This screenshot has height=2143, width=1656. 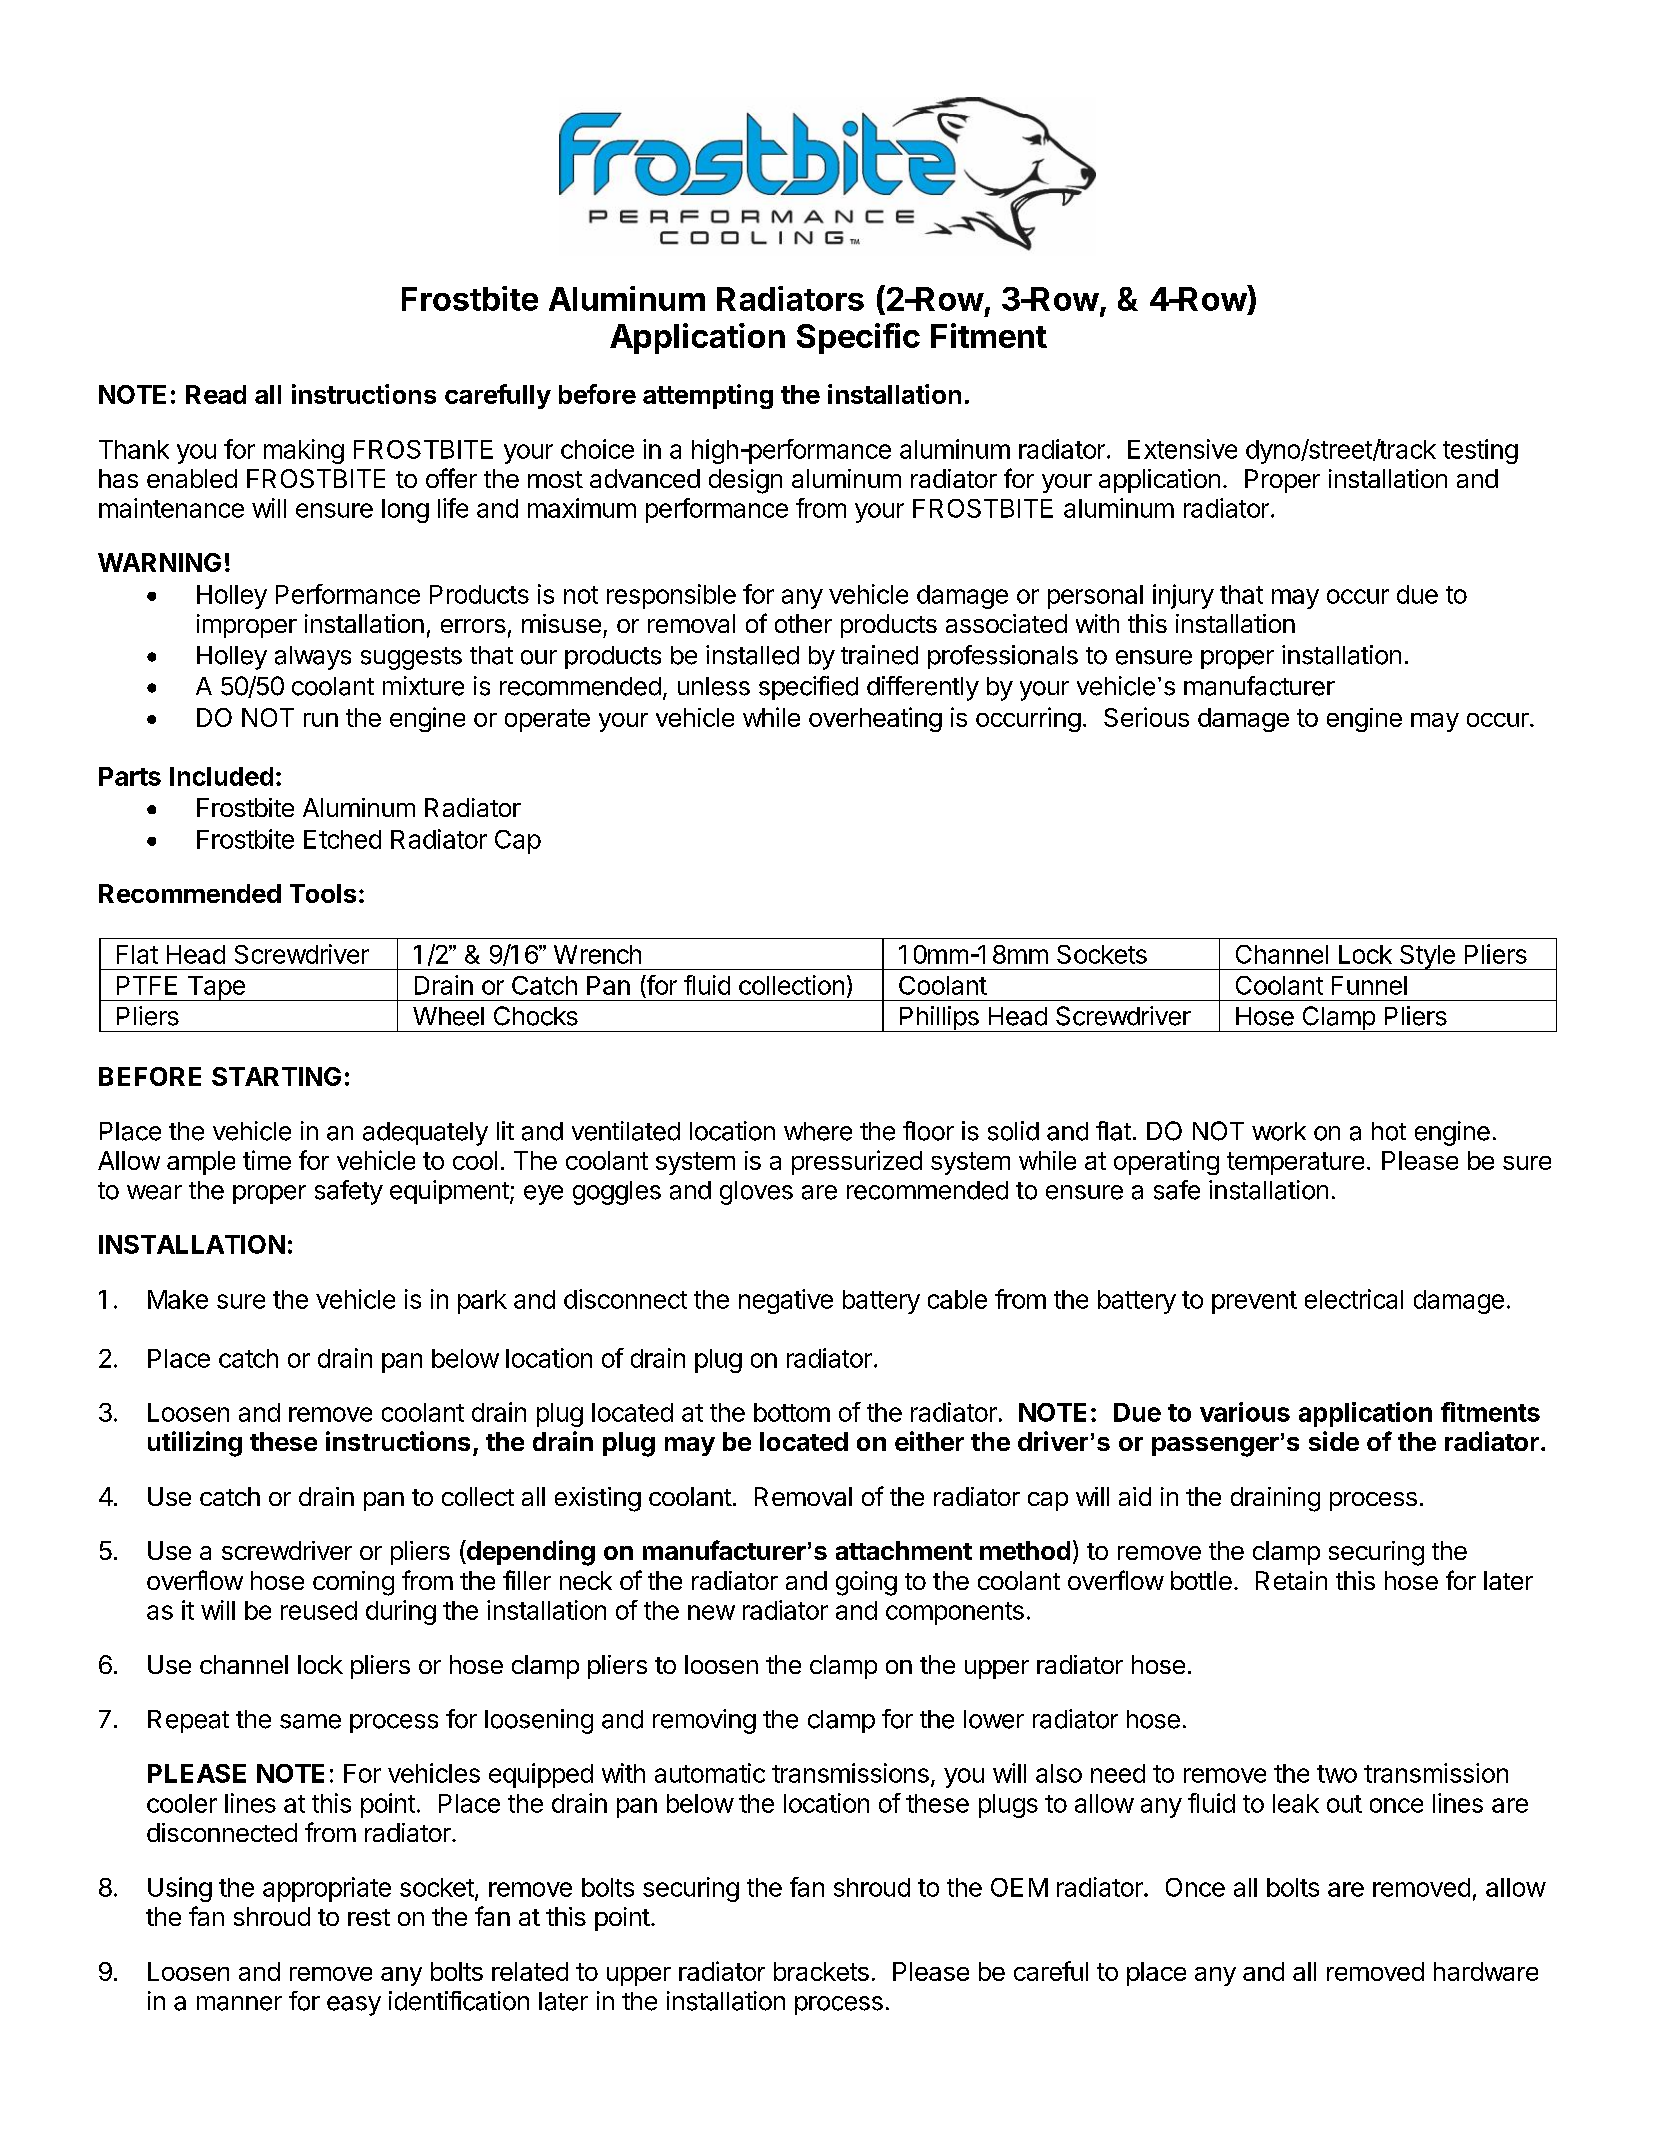 I want to click on manner, so click(x=239, y=2003).
